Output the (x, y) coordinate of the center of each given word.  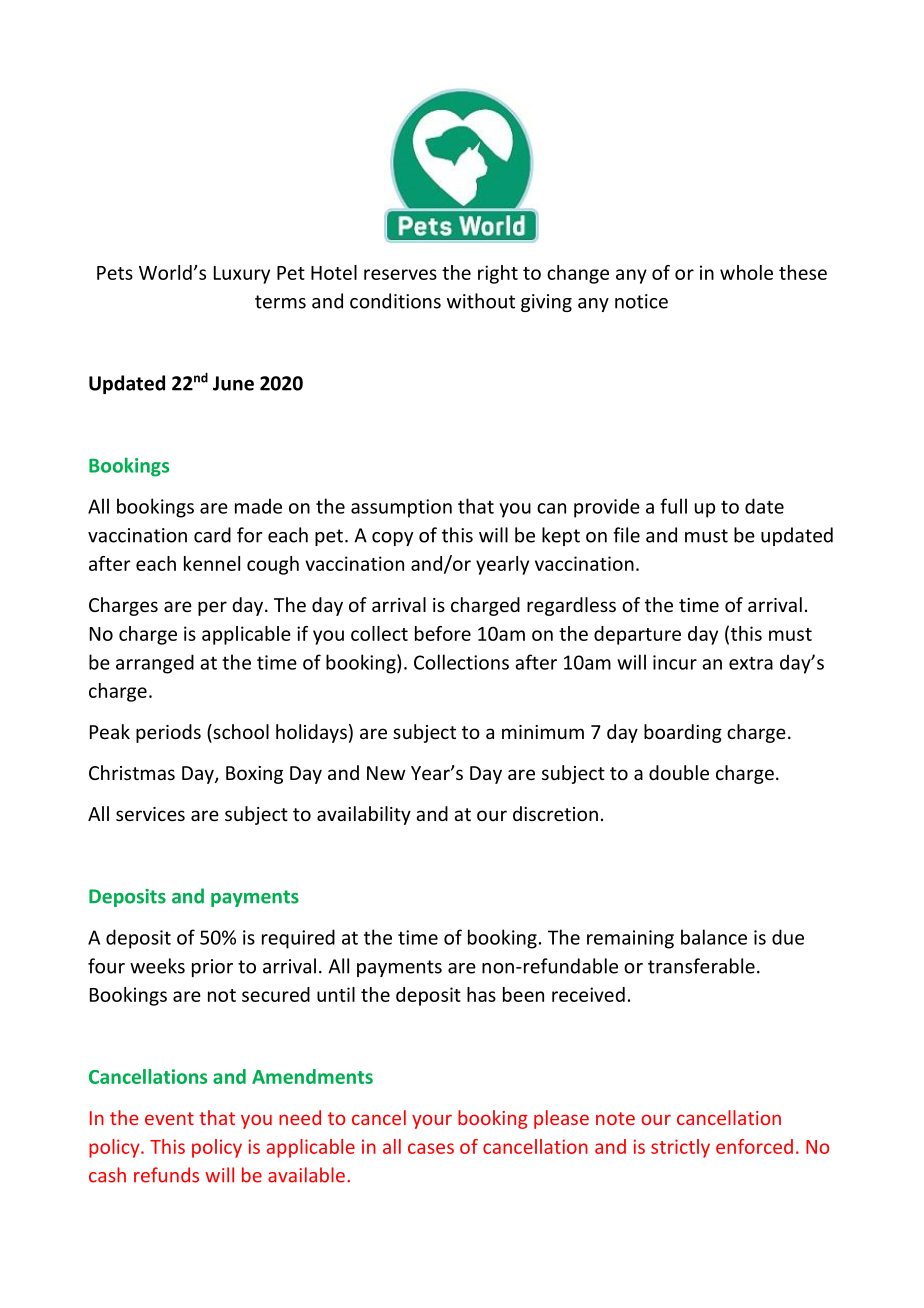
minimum (543, 732)
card (212, 535)
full (673, 506)
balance (714, 937)
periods (168, 733)
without (481, 301)
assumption (401, 508)
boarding (683, 733)
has (481, 994)
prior (212, 968)
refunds (166, 1175)
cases (431, 1148)
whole (746, 272)
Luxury (242, 275)
